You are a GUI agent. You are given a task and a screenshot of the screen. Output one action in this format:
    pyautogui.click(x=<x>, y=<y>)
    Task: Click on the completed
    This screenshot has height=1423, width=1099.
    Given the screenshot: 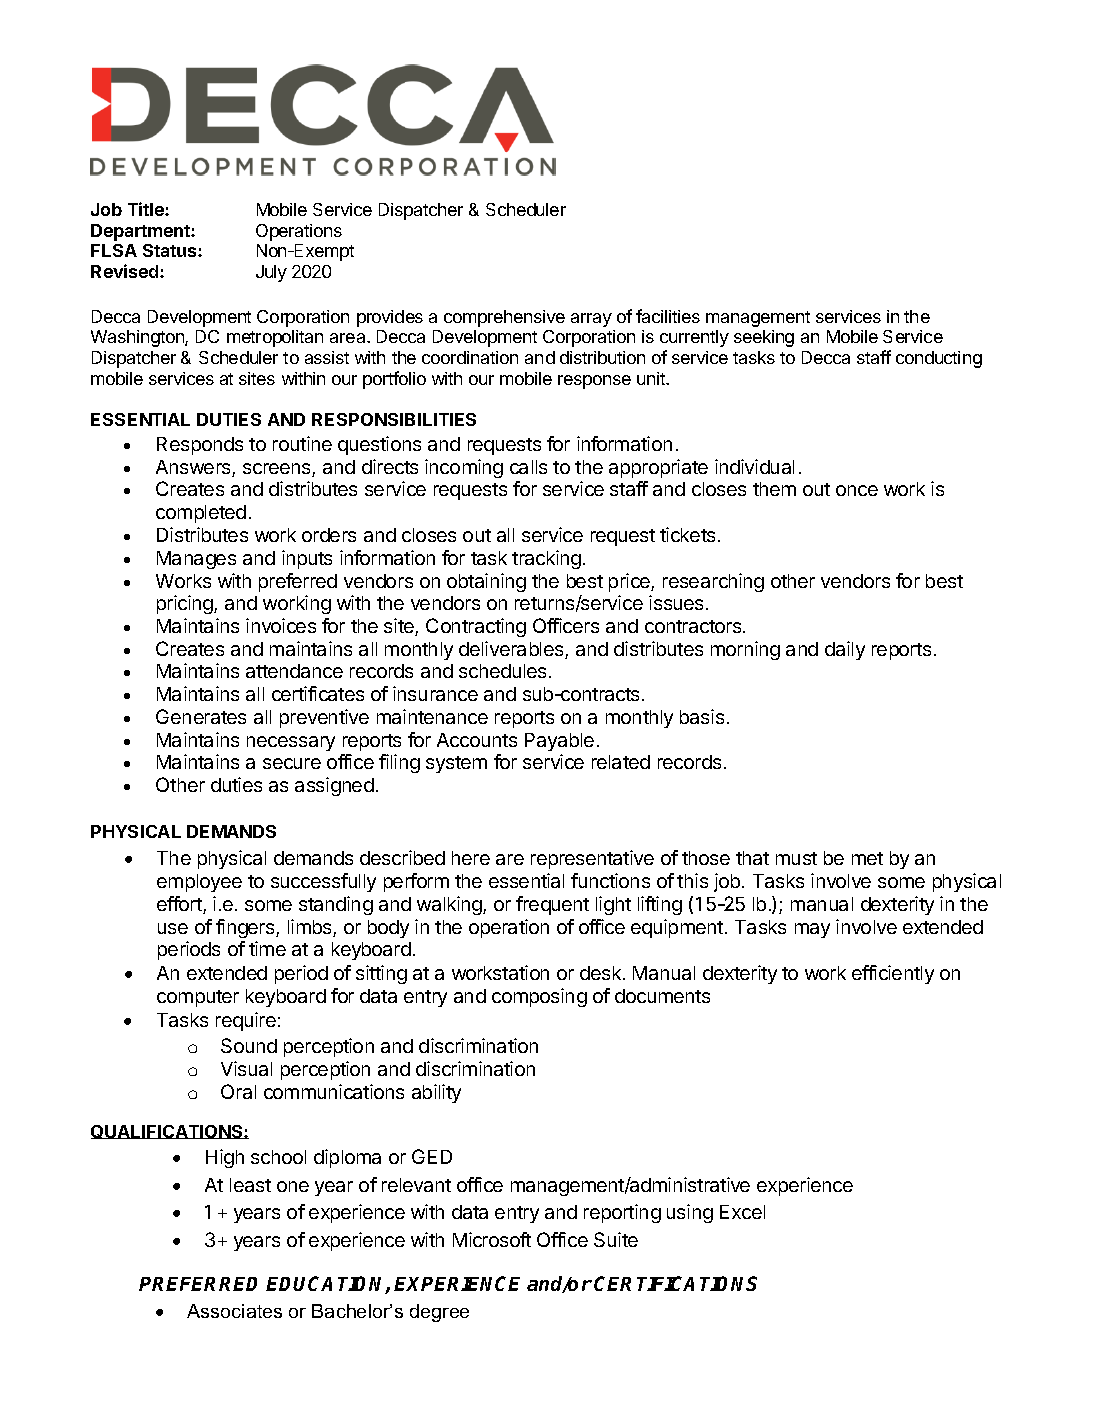 What is the action you would take?
    pyautogui.click(x=201, y=514)
